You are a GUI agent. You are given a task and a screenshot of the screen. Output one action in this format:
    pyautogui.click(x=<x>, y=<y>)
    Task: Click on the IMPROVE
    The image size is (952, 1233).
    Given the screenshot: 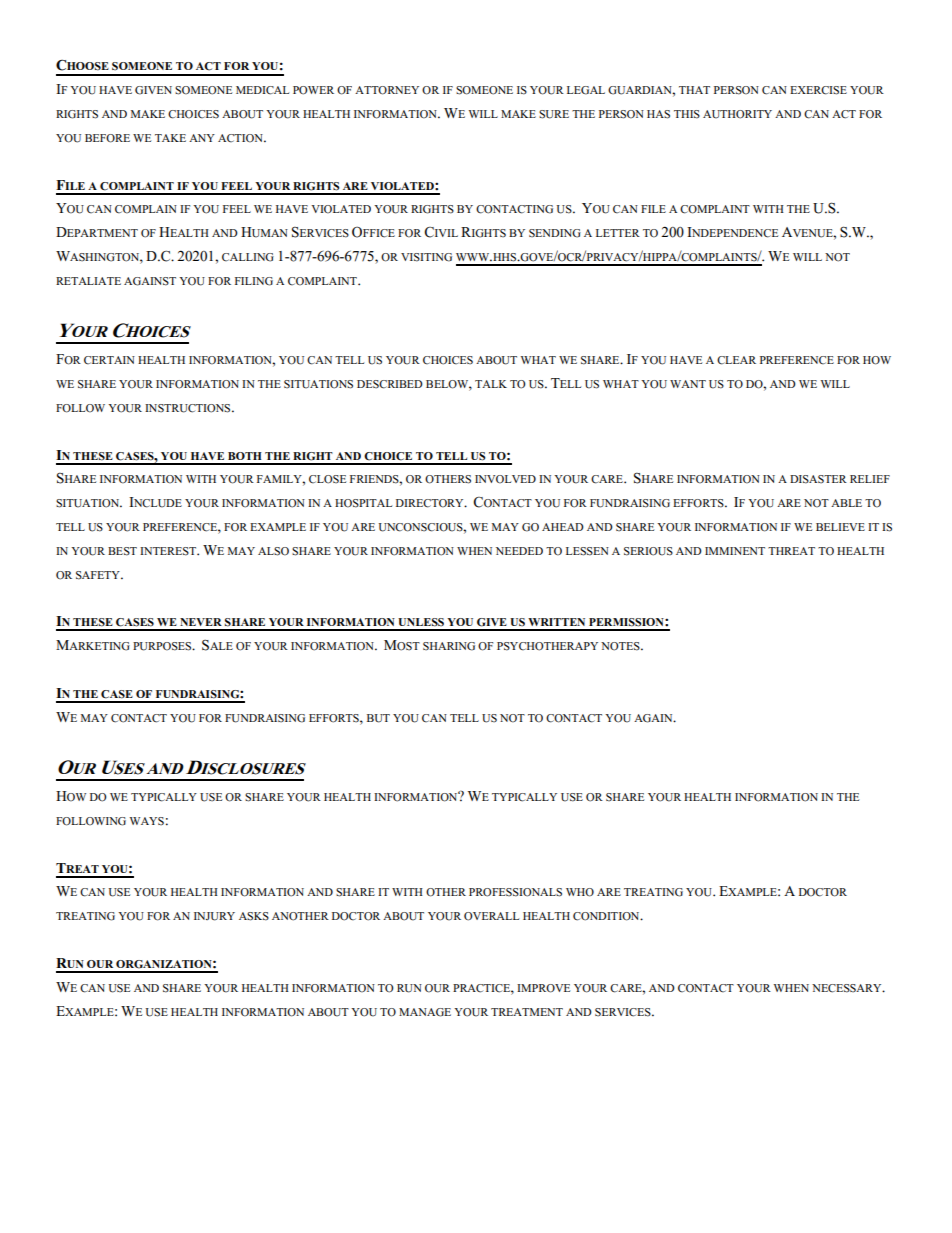 What is the action you would take?
    pyautogui.click(x=543, y=988)
